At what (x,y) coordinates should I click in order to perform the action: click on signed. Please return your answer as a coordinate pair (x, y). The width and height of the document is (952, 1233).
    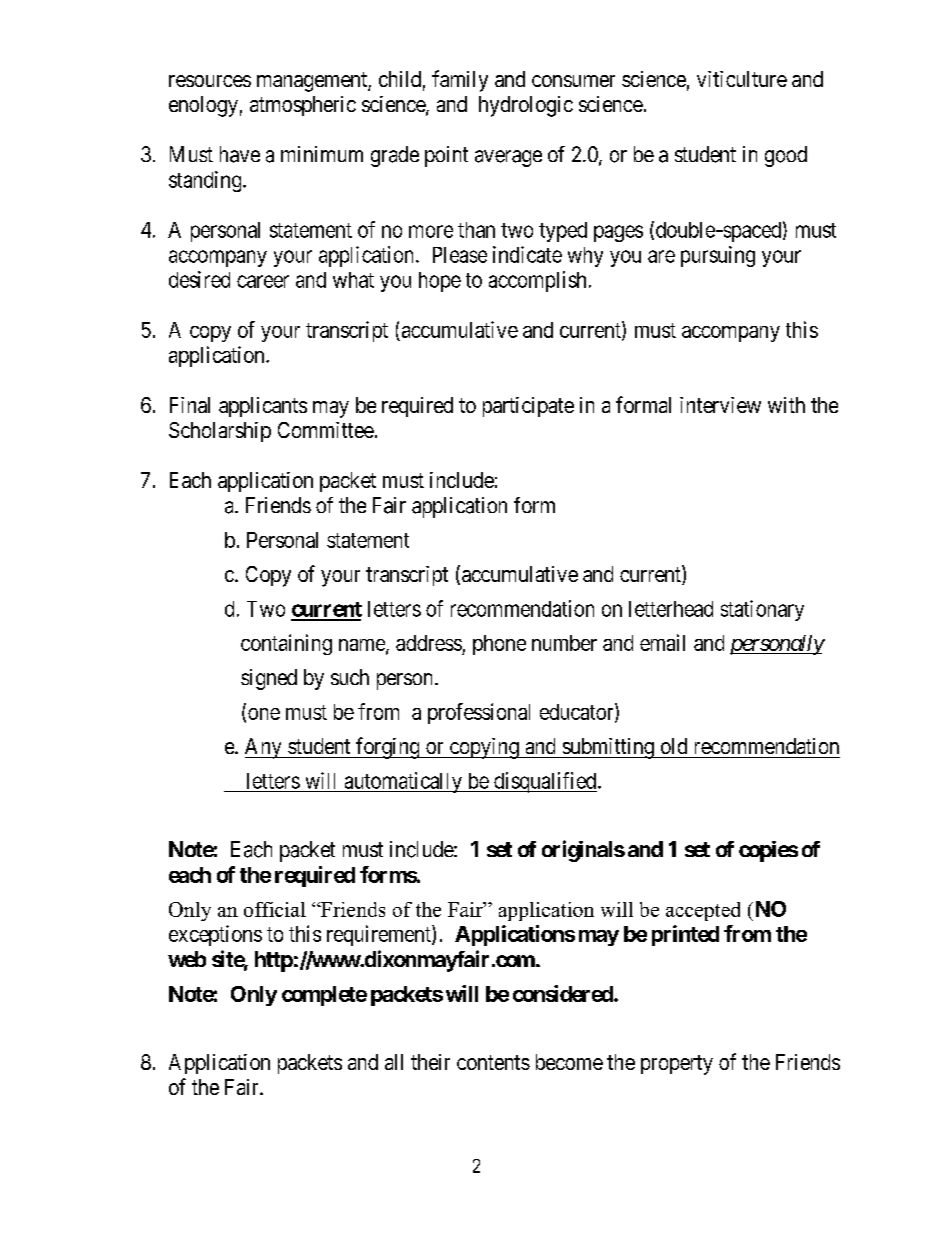
    Looking at the image, I should click on (269, 679).
